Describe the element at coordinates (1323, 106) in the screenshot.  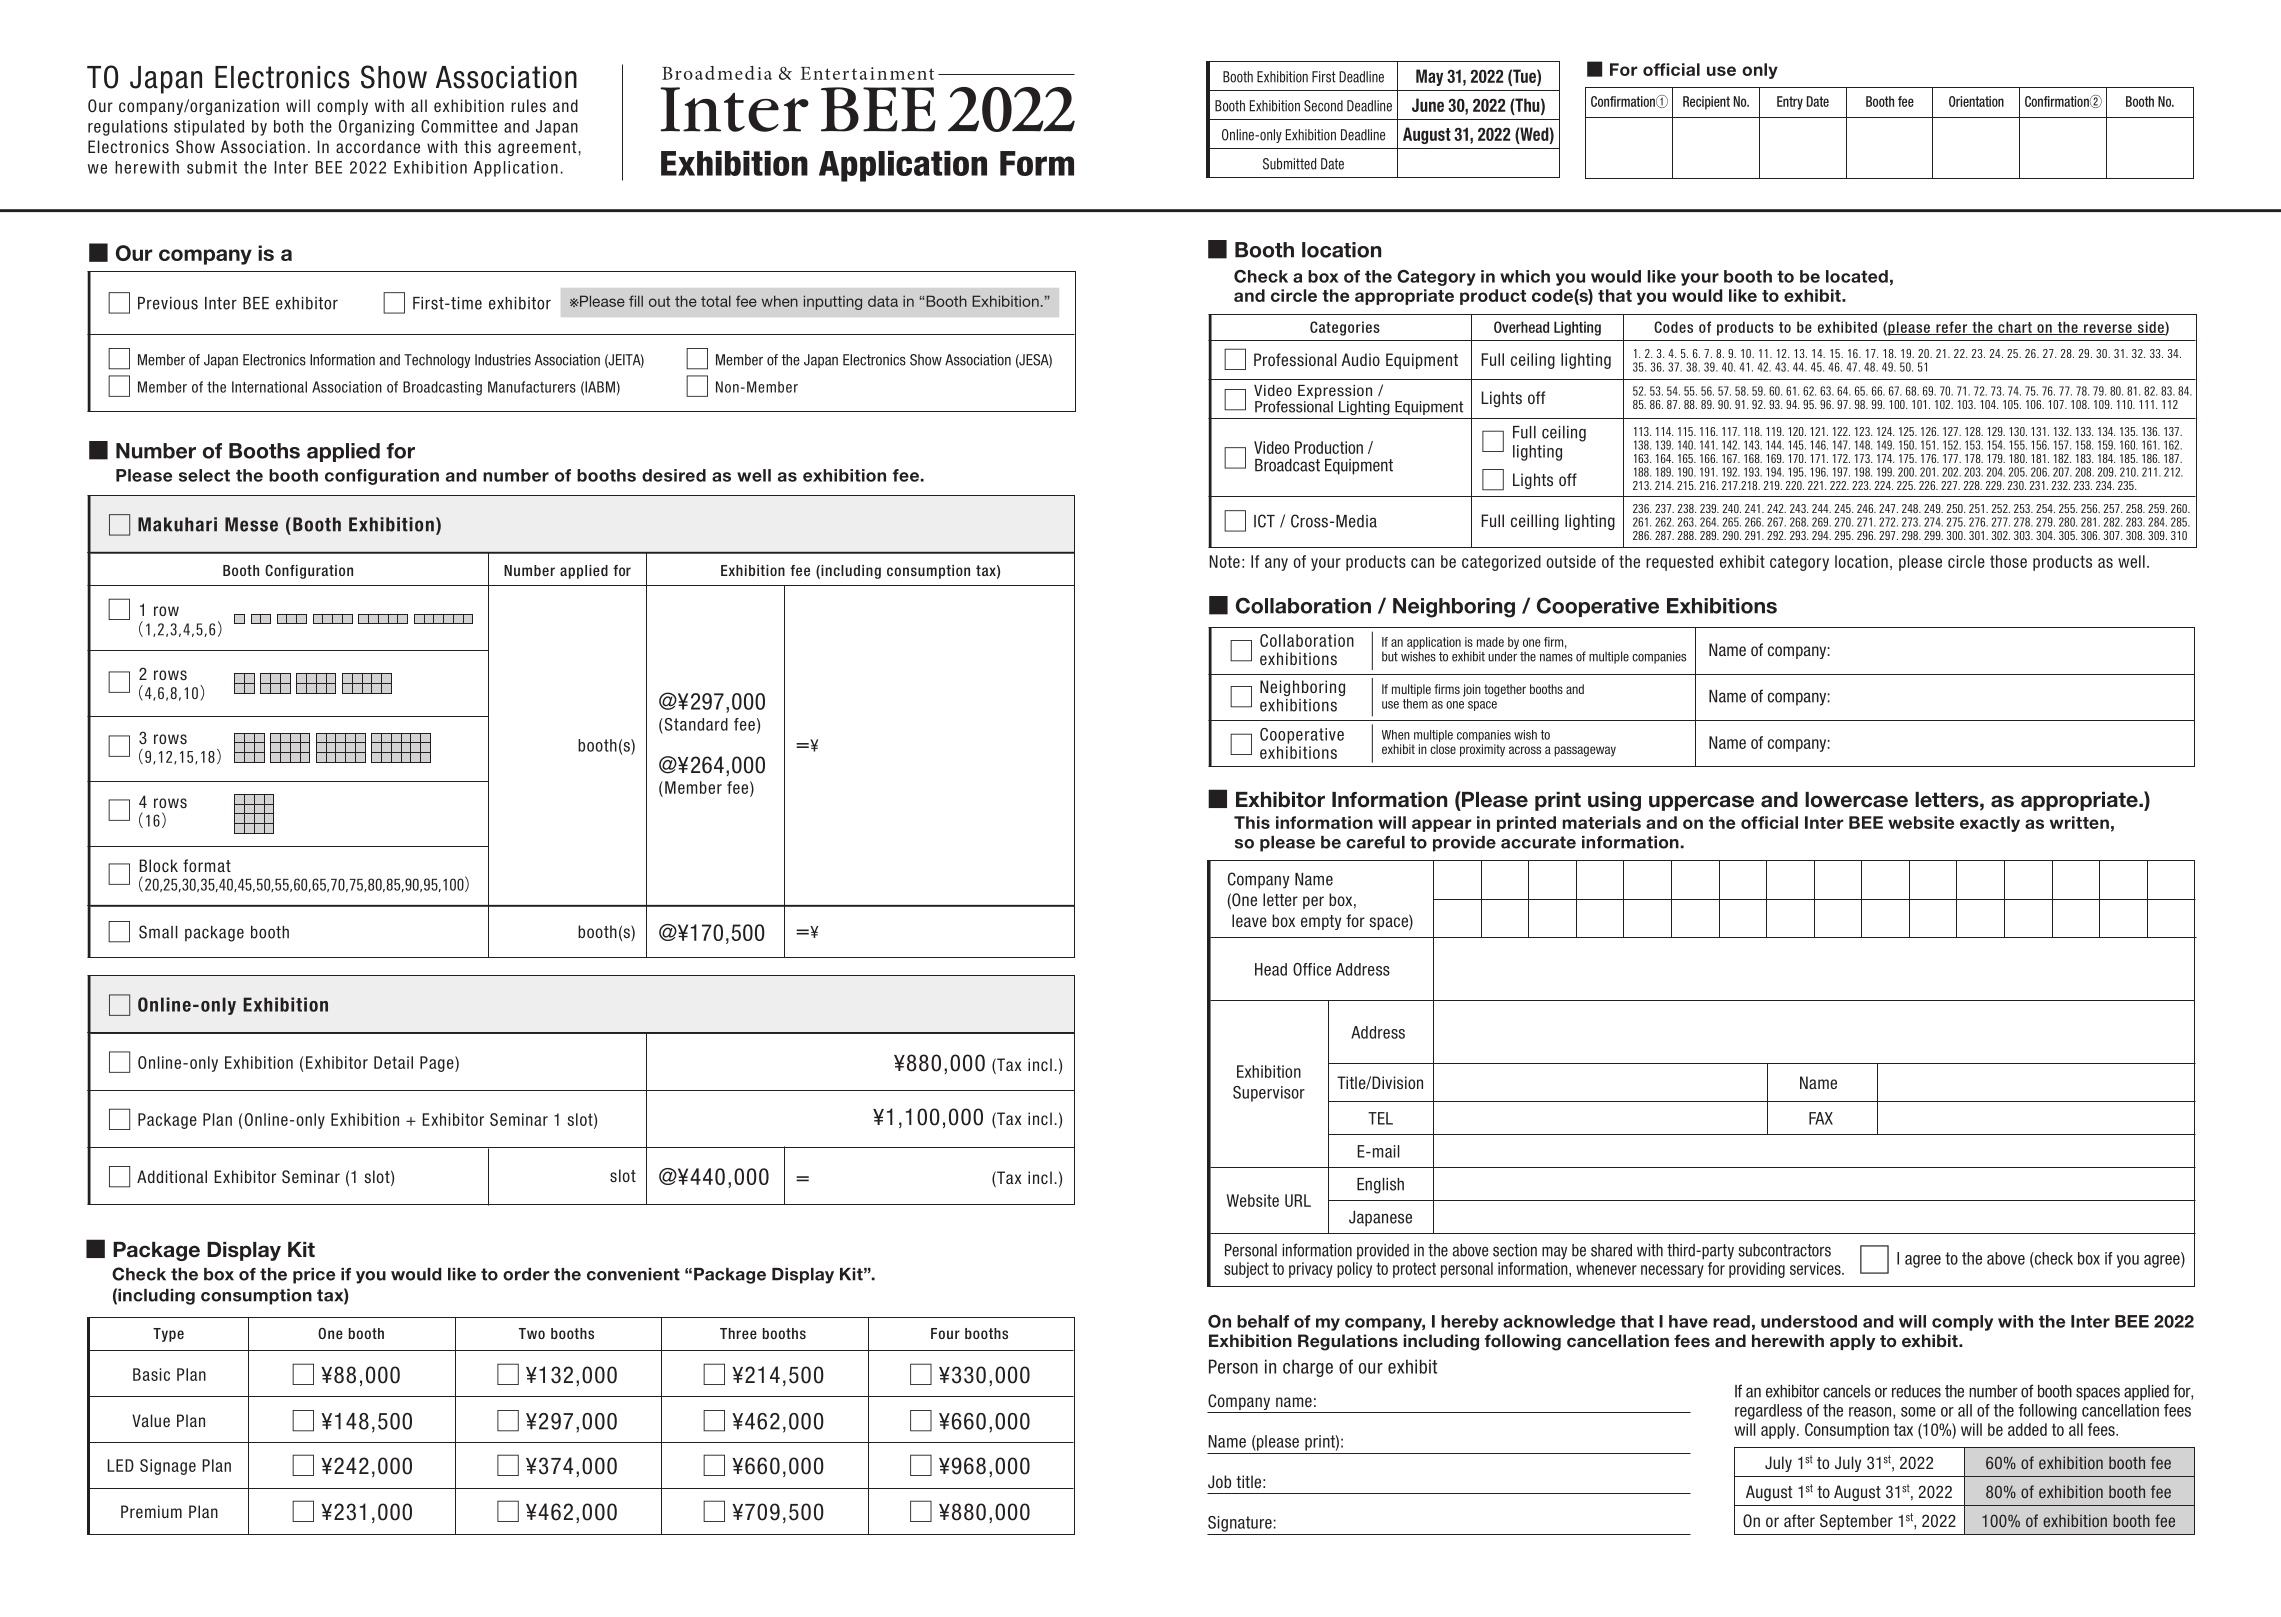
I see `Second` at that location.
